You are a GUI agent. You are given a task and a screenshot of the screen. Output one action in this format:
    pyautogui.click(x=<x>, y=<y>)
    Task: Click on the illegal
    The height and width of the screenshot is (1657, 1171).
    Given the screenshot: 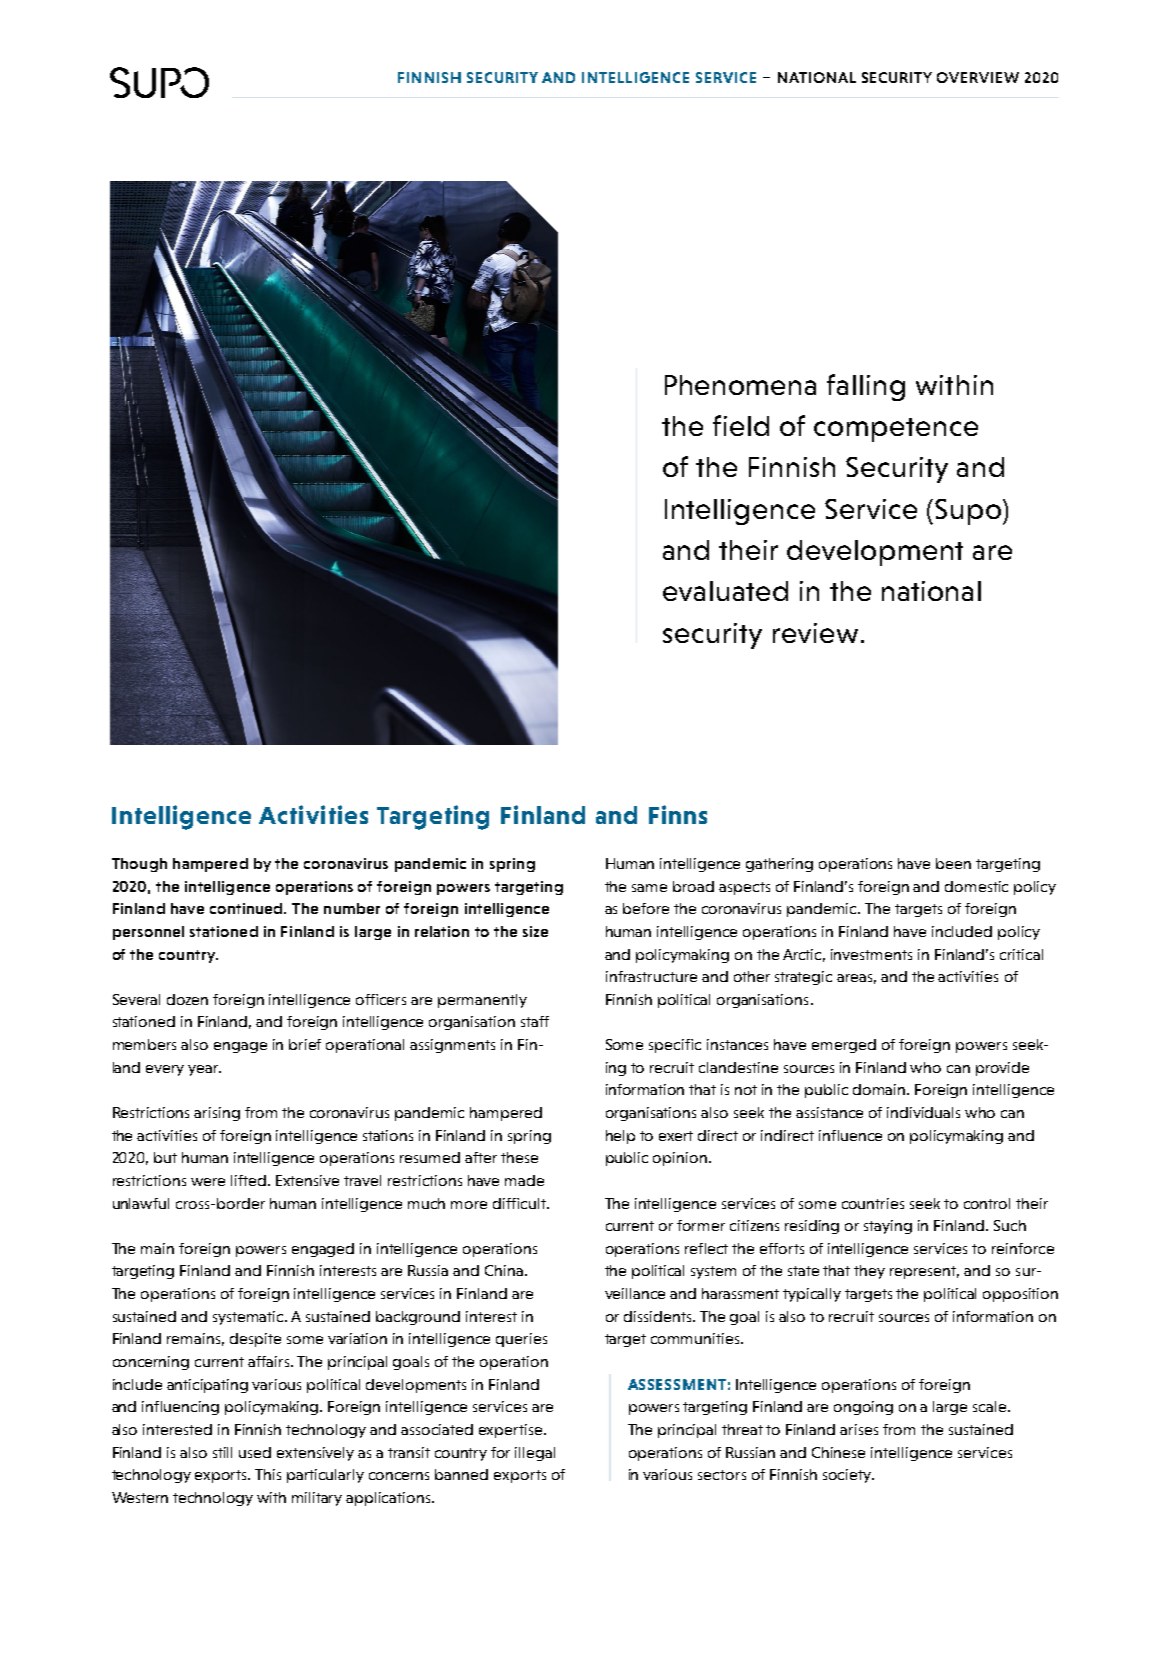 What is the action you would take?
    pyautogui.click(x=535, y=1454)
